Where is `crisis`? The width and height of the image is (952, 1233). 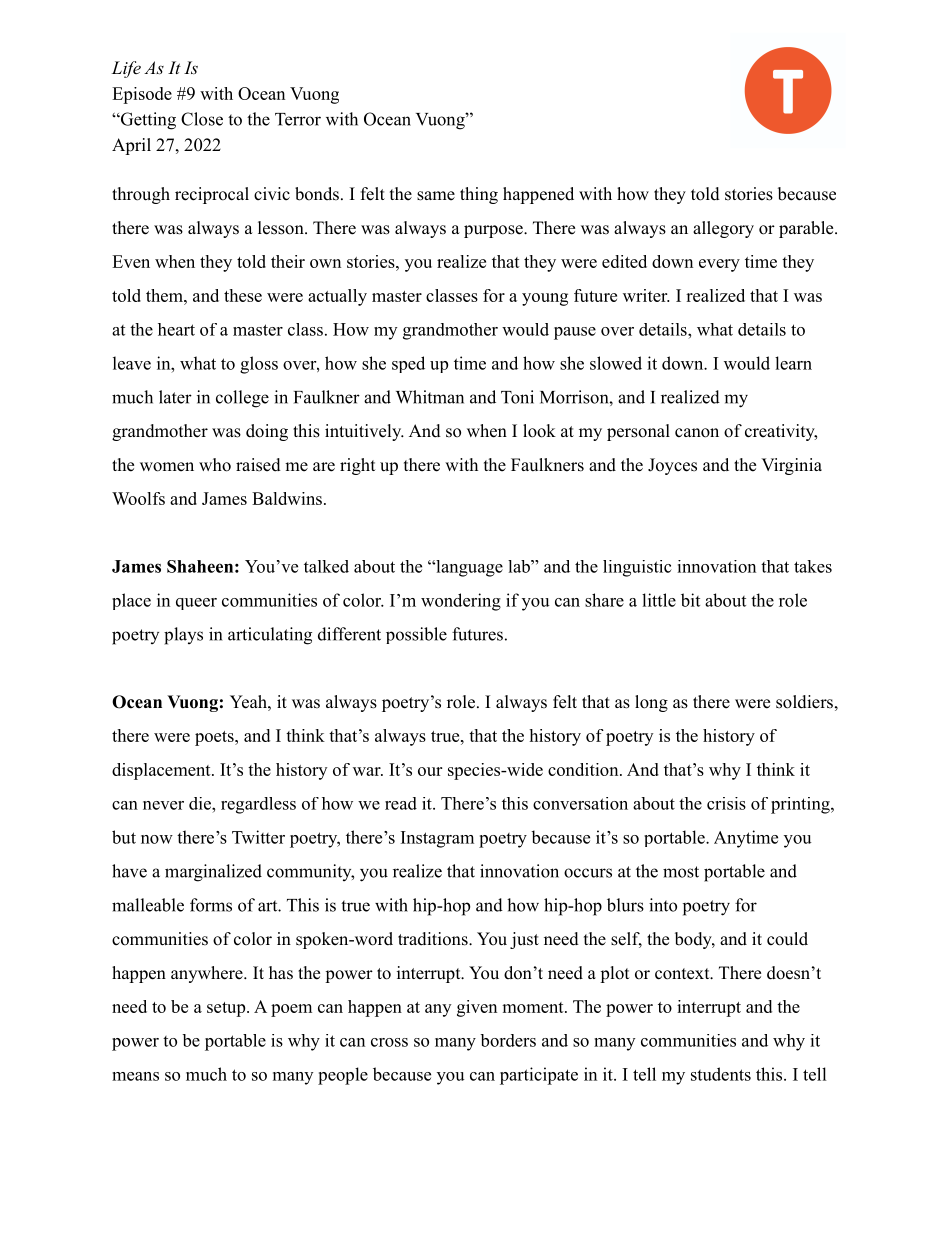 crisis is located at coordinates (726, 803).
